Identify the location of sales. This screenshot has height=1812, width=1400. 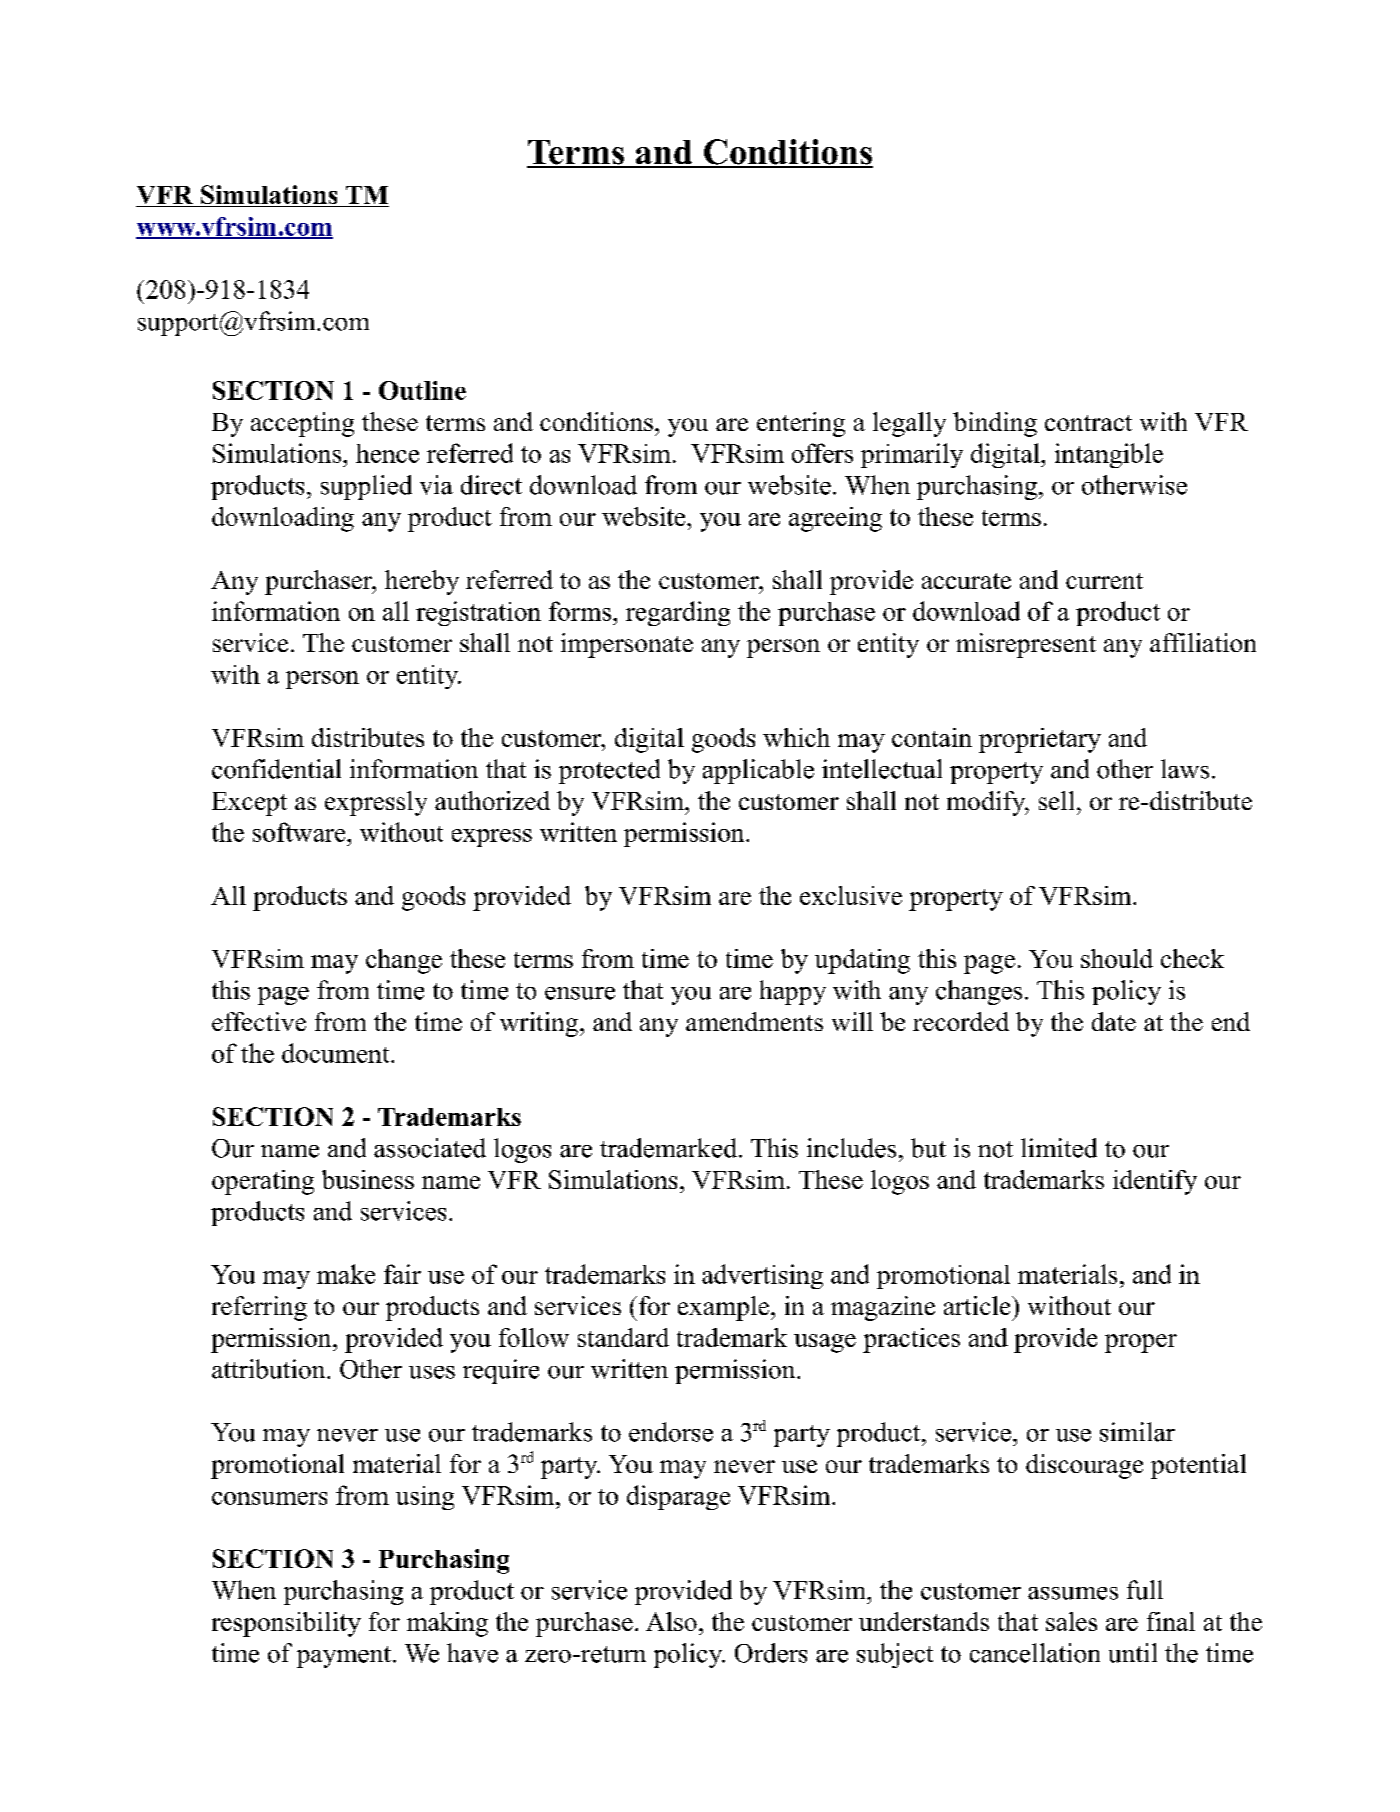
(1071, 1621).
